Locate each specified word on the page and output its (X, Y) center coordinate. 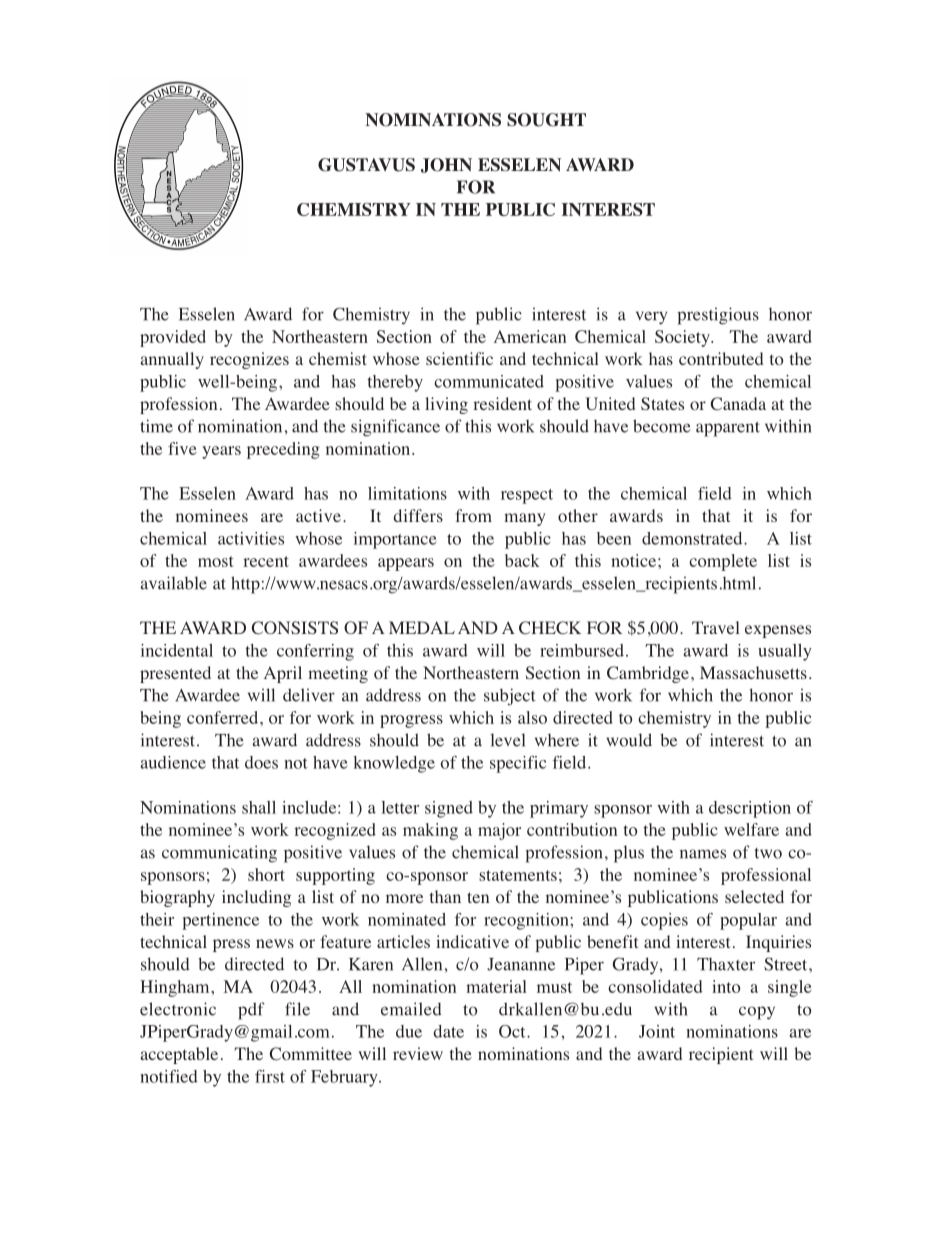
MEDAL (422, 627)
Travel (716, 627)
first (270, 1076)
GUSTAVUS (366, 165)
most (216, 561)
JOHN (446, 165)
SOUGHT (546, 120)
